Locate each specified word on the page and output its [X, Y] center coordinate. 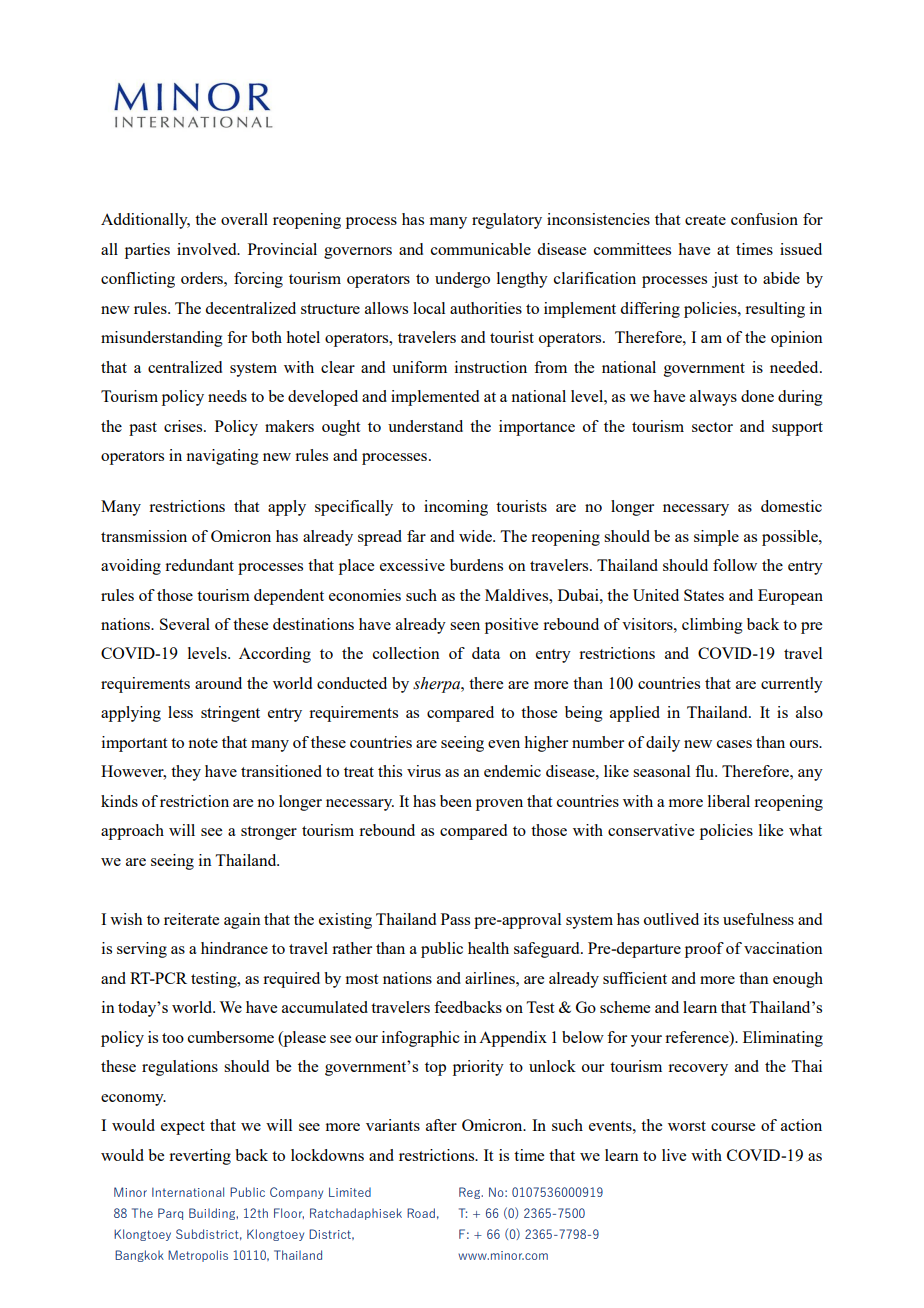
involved [208, 249]
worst [687, 1126]
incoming [456, 508]
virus [424, 771]
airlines [491, 978]
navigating [222, 457]
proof [704, 950]
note [203, 743]
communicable [481, 249]
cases [734, 744]
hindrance [234, 948]
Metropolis [198, 1256]
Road [421, 1213]
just [725, 280]
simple [716, 538]
